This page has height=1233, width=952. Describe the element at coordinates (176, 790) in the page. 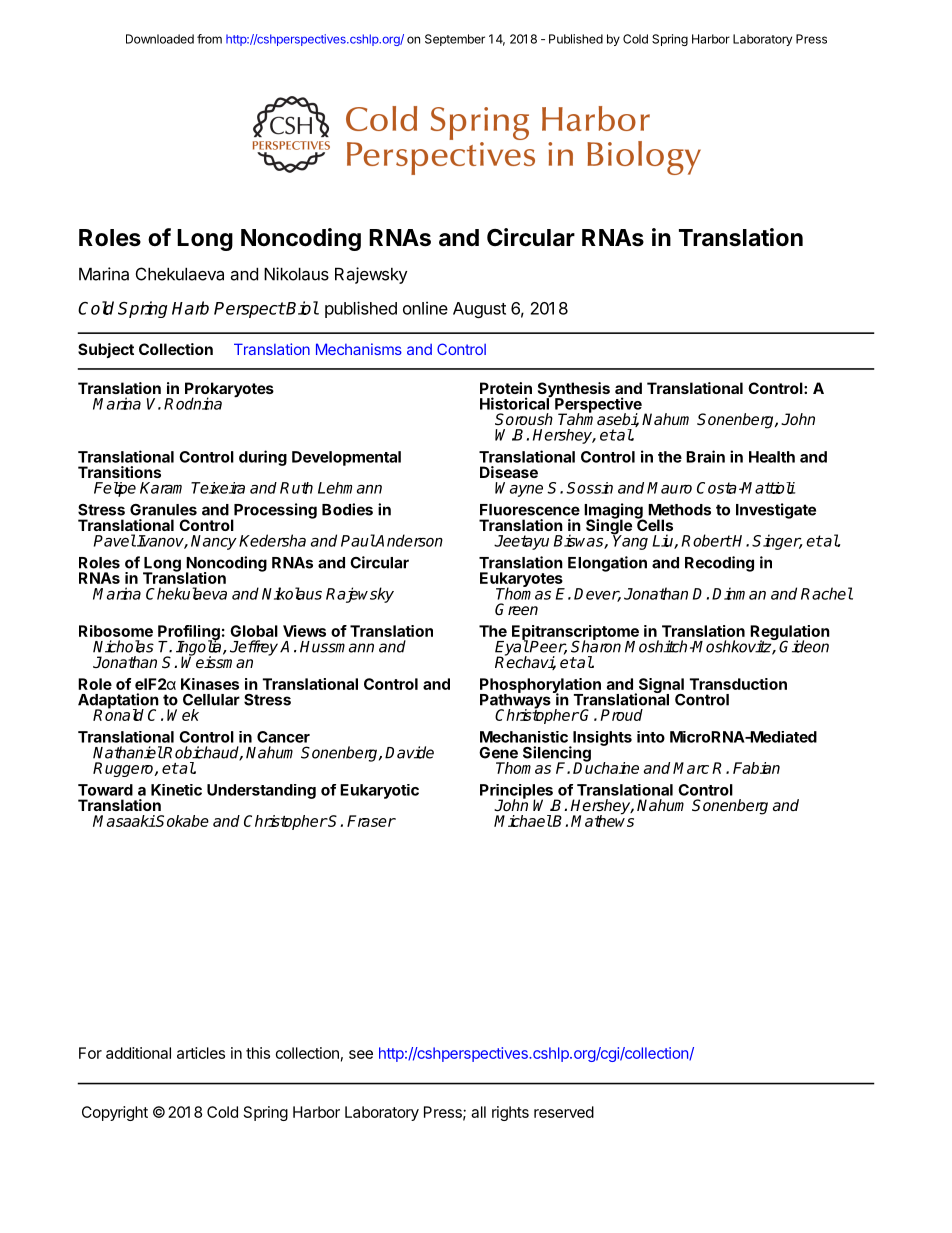

I see `Kinetic` at that location.
